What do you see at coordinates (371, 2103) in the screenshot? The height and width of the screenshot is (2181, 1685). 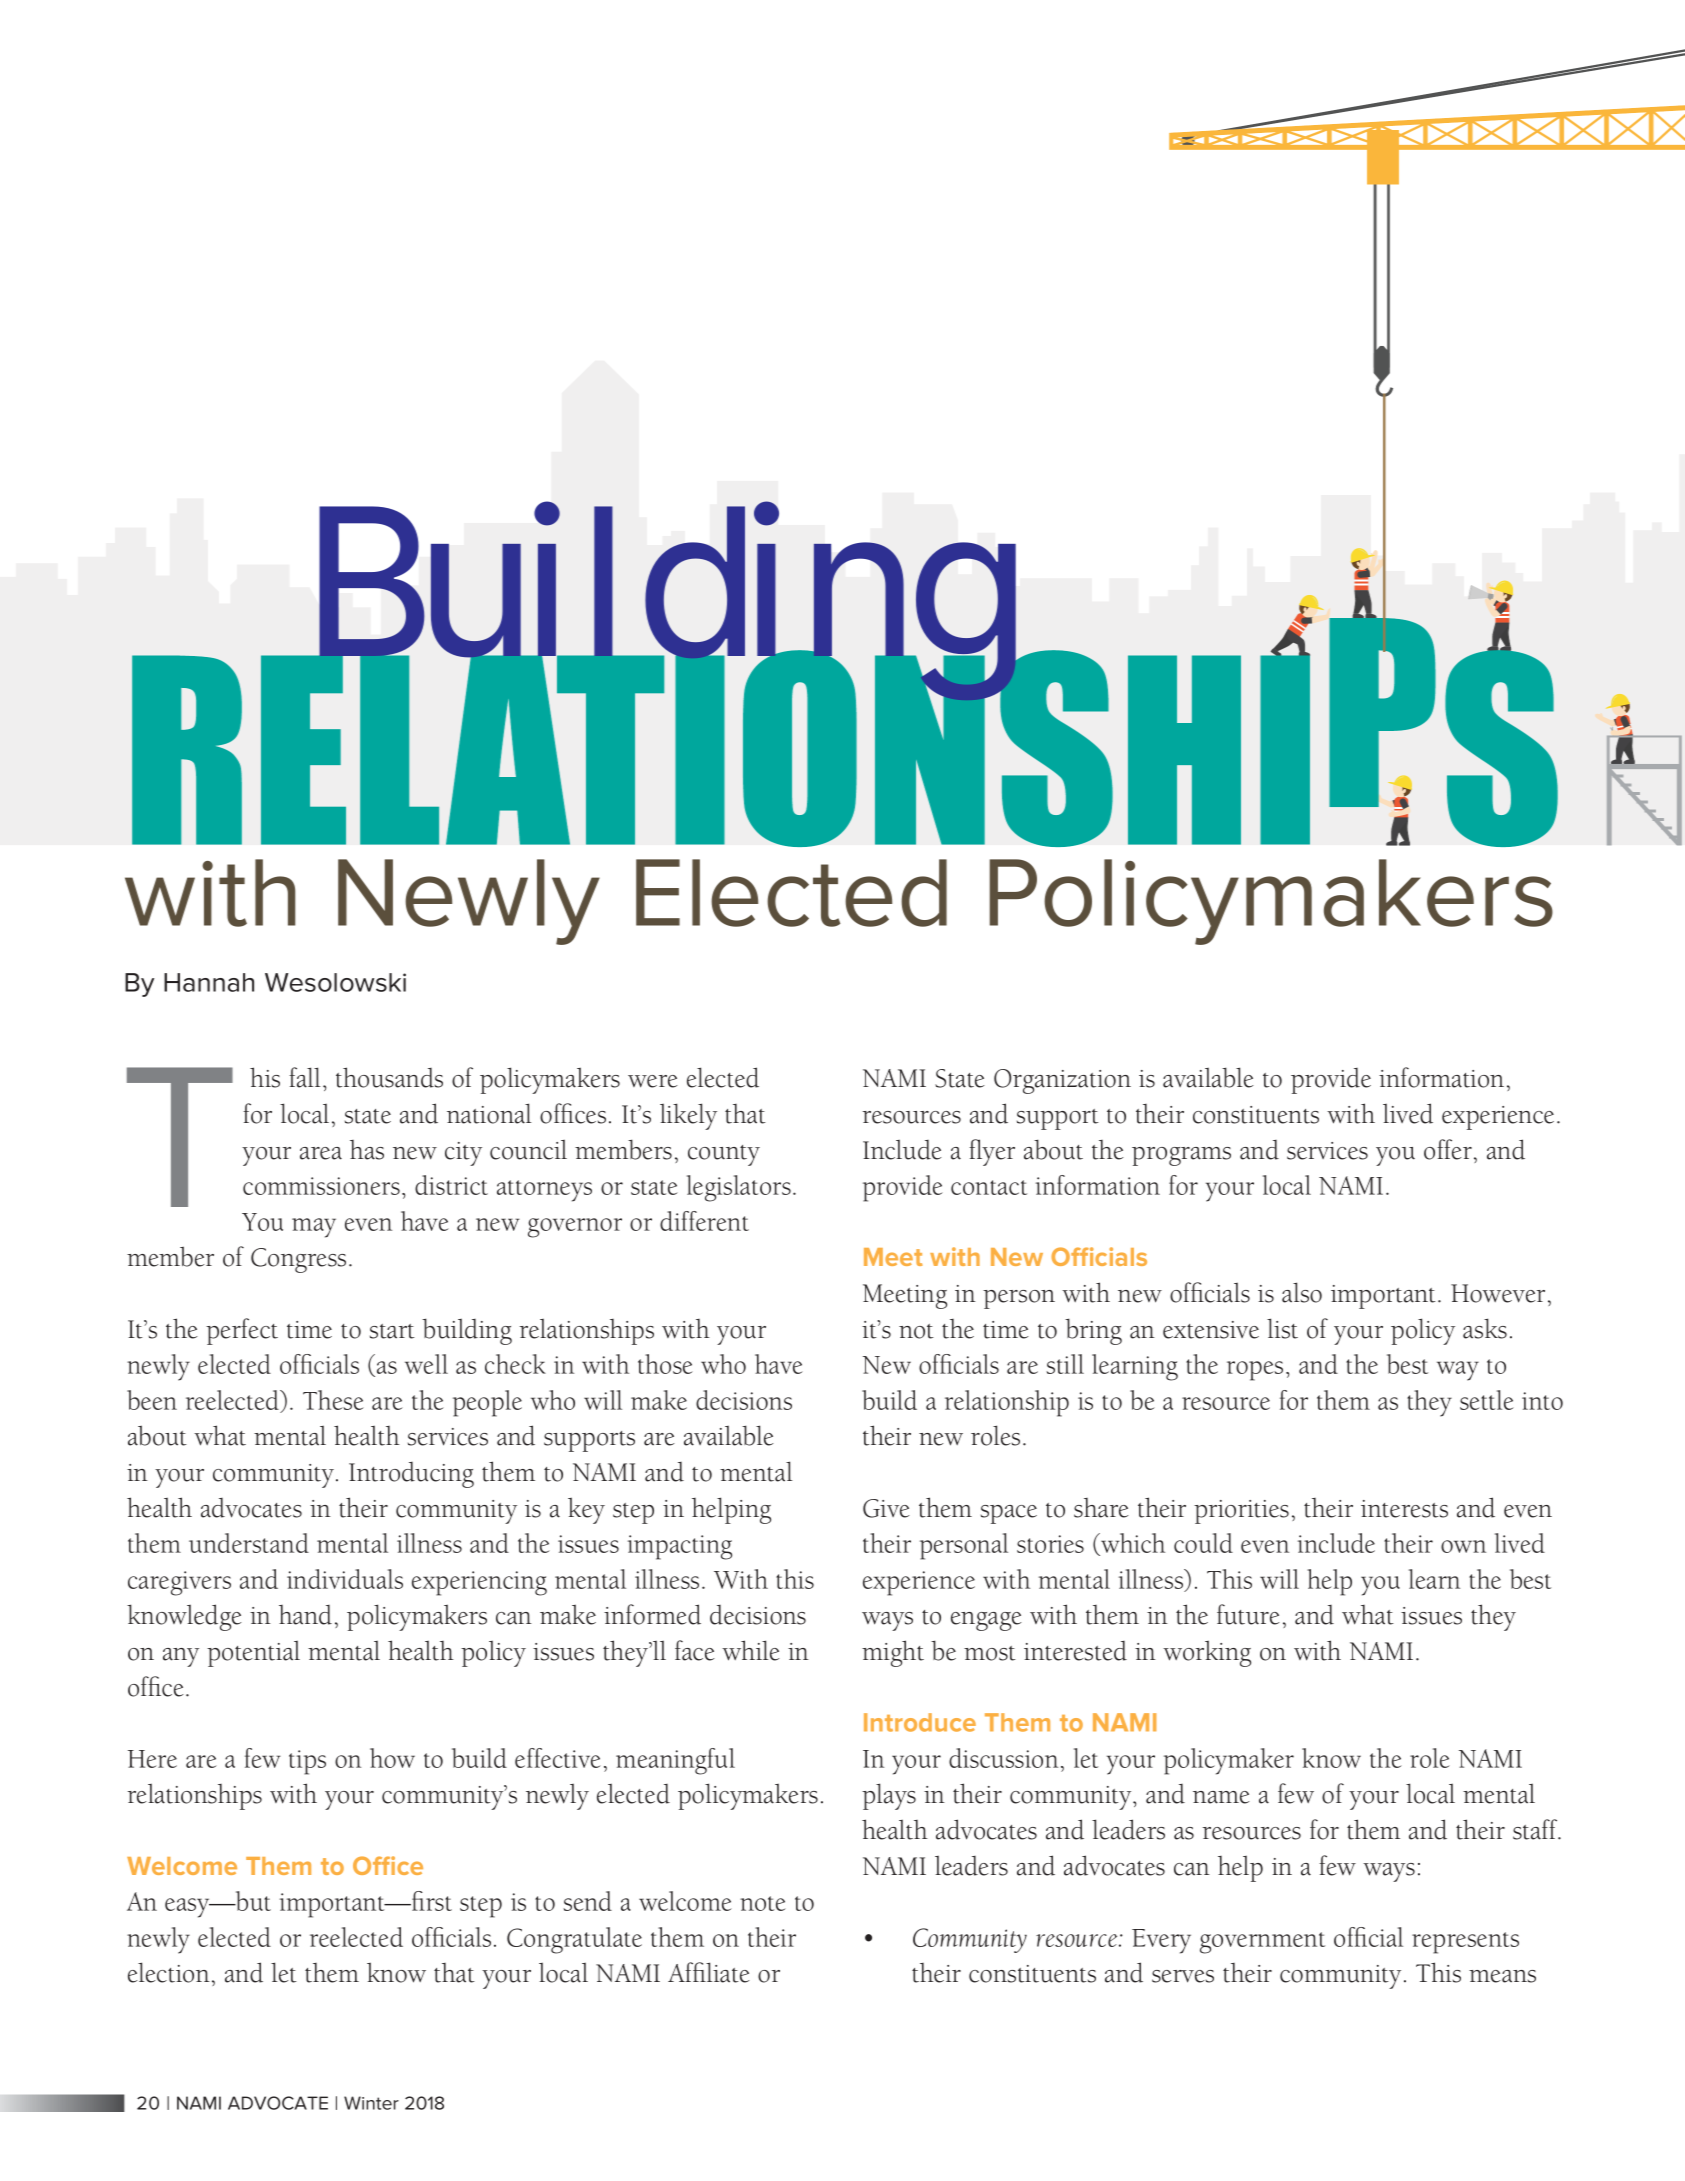 I see `Winter` at bounding box center [371, 2103].
